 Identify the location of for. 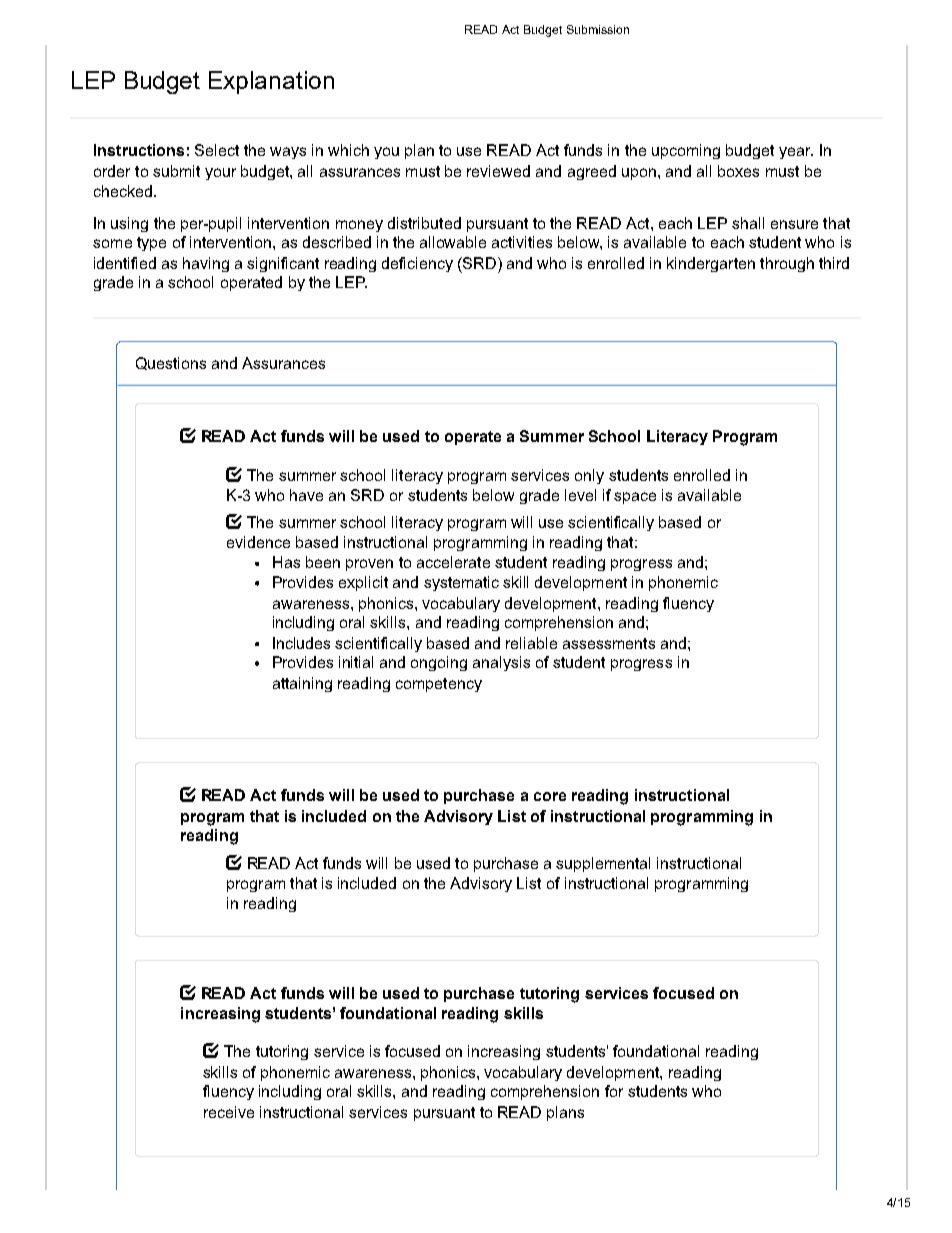
(614, 1091).
